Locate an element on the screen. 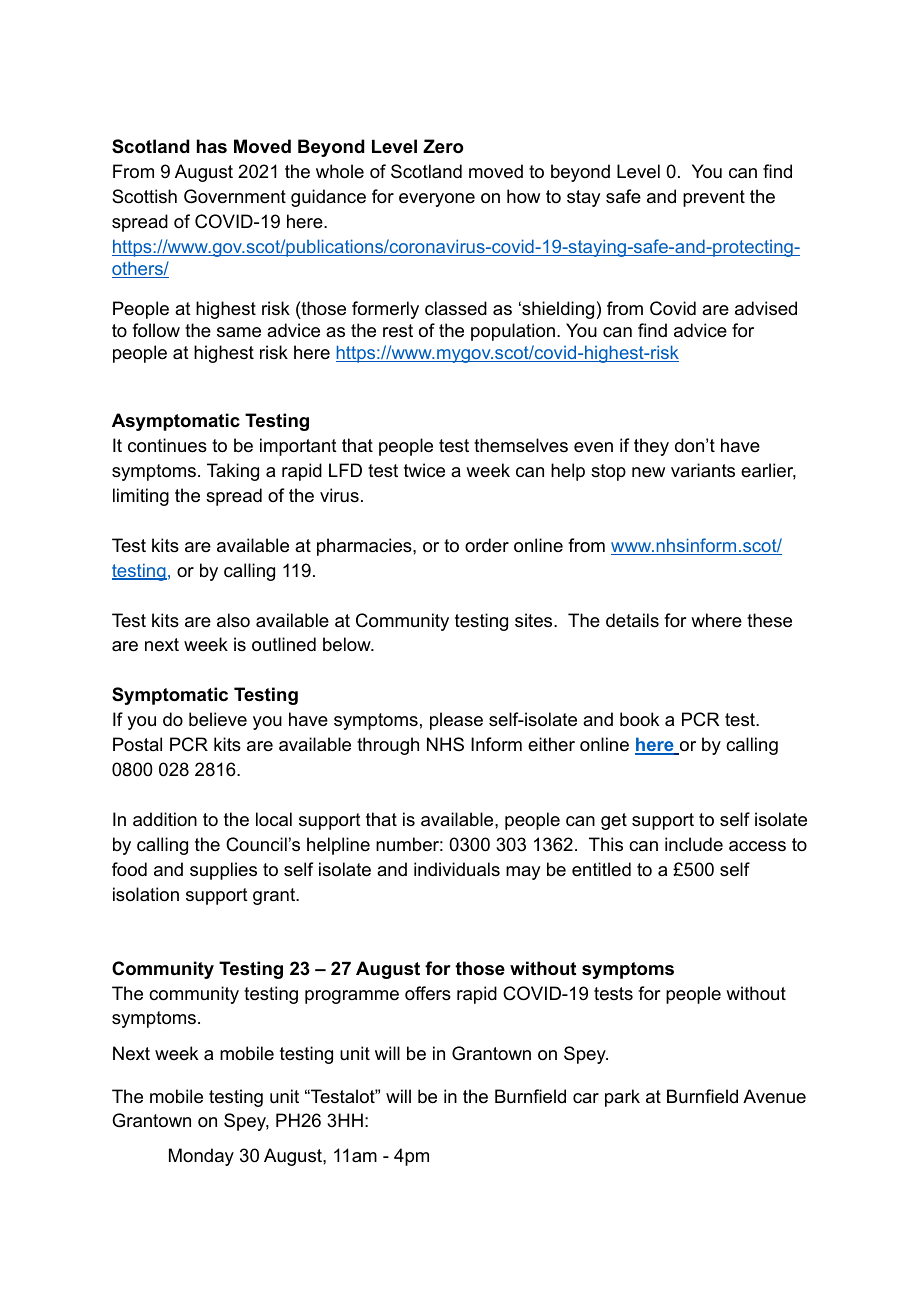 Image resolution: width=924 pixels, height=1308 pixels. also is located at coordinates (233, 620).
